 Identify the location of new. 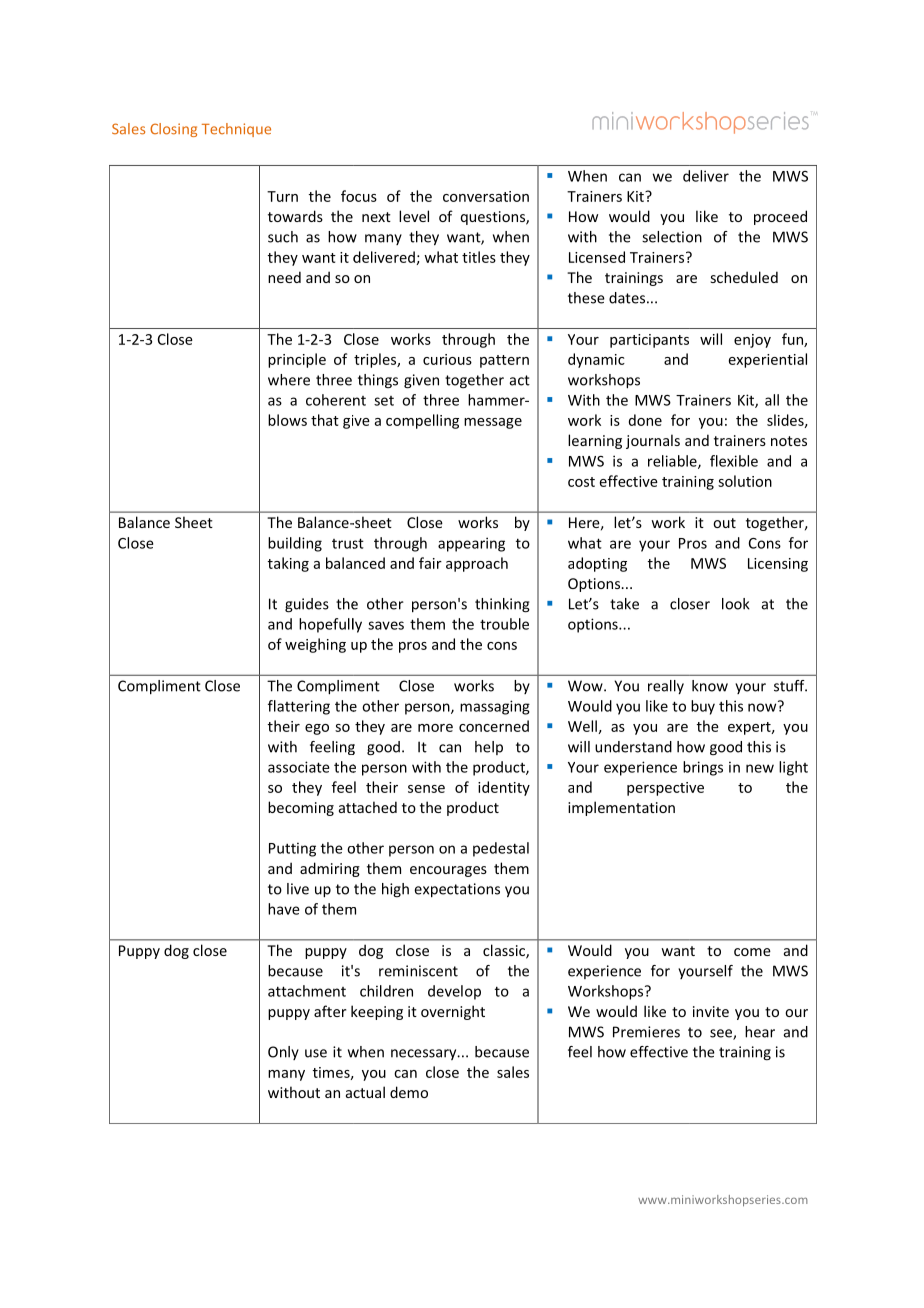
(760, 768).
